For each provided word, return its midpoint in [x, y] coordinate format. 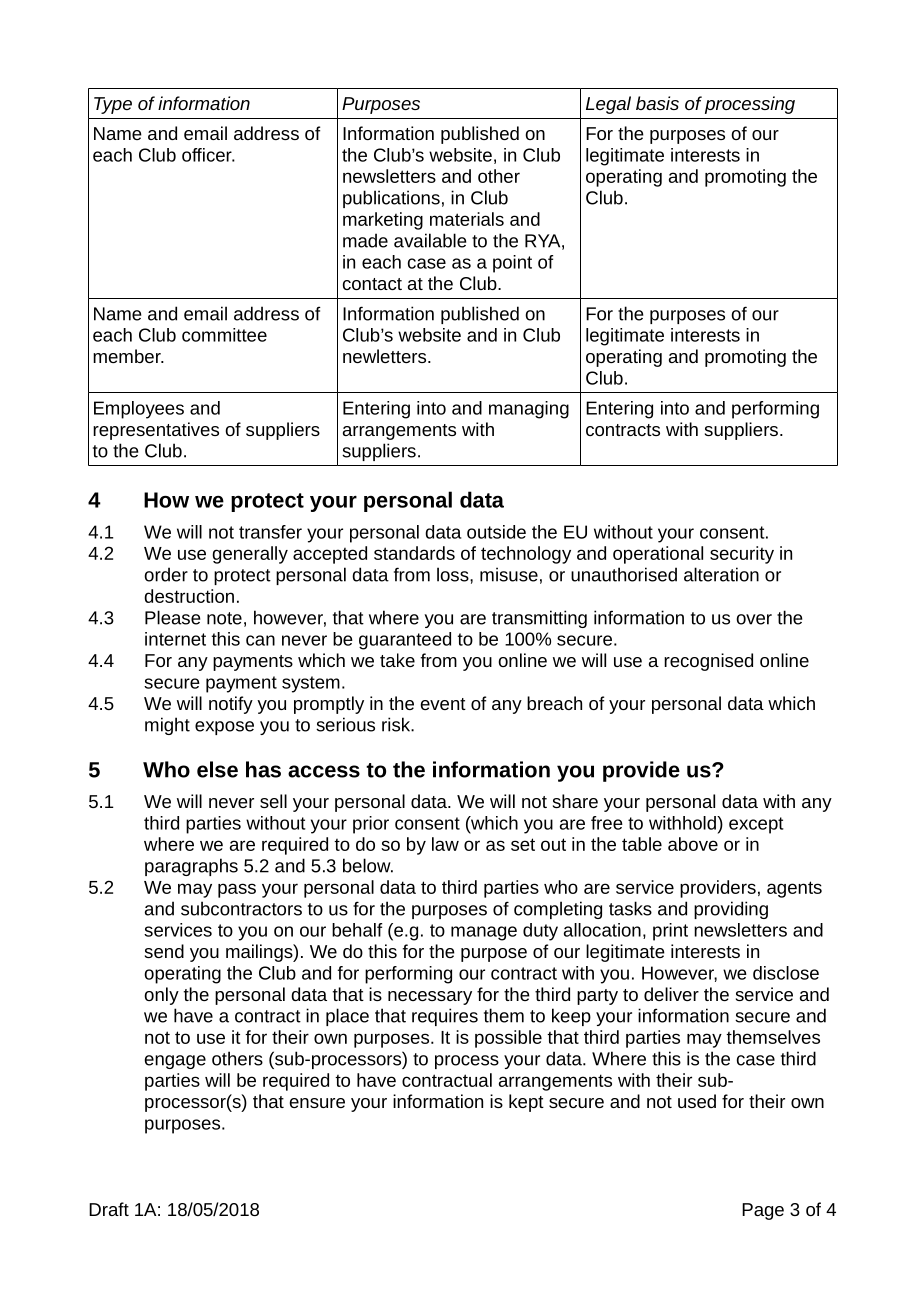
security [742, 555]
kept [526, 1103]
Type [113, 105]
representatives [156, 431]
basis [657, 103]
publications [391, 199]
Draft [109, 1209]
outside [496, 532]
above [693, 844]
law [445, 844]
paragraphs [191, 867]
